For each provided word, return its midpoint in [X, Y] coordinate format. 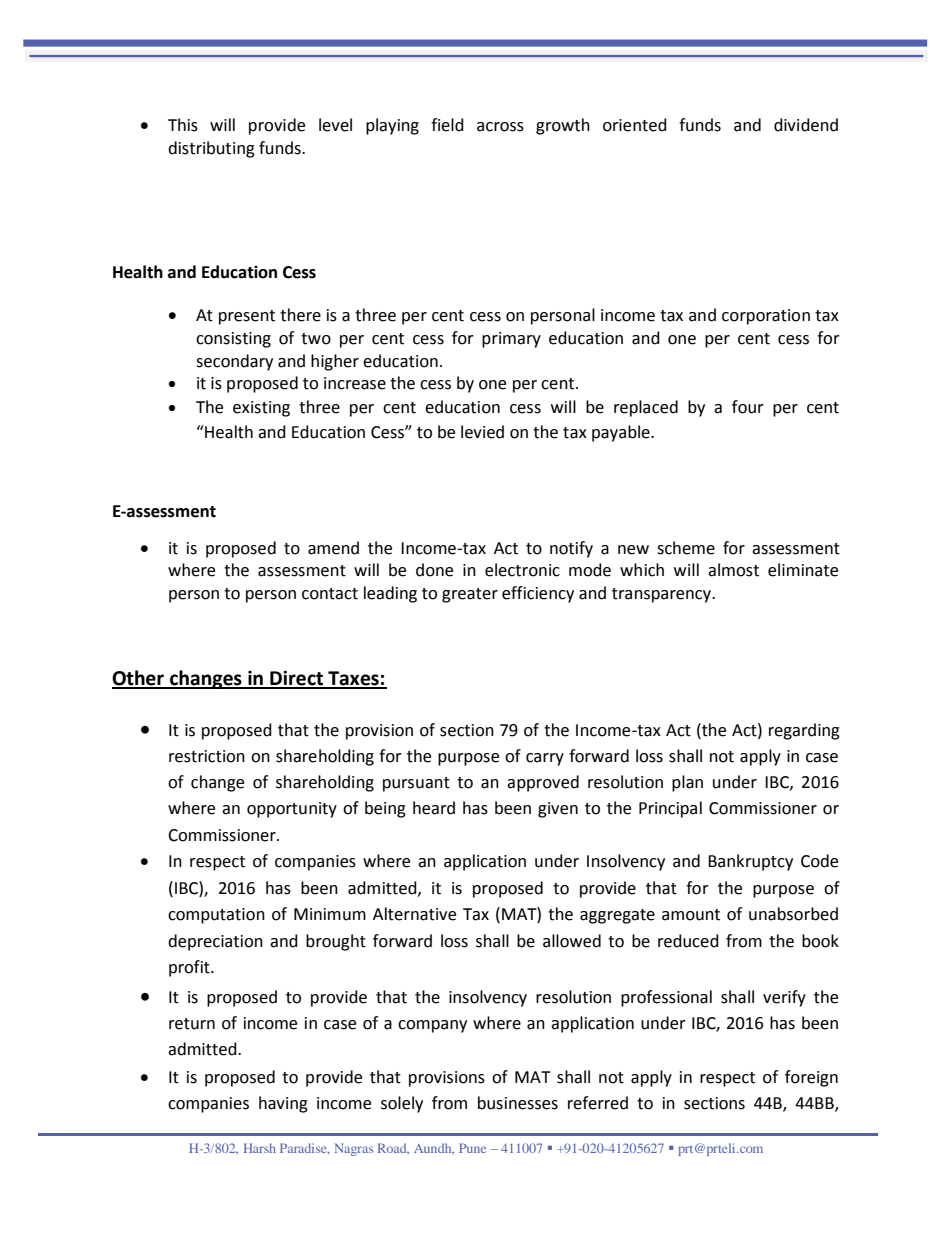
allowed [572, 941]
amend [333, 548]
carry [545, 759]
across [500, 127]
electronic [522, 570]
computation [216, 916]
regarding [804, 731]
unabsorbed [793, 914]
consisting [233, 340]
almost [733, 570]
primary [511, 340]
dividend [806, 125]
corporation [766, 317]
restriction [207, 756]
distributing [211, 149]
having [283, 1104]
